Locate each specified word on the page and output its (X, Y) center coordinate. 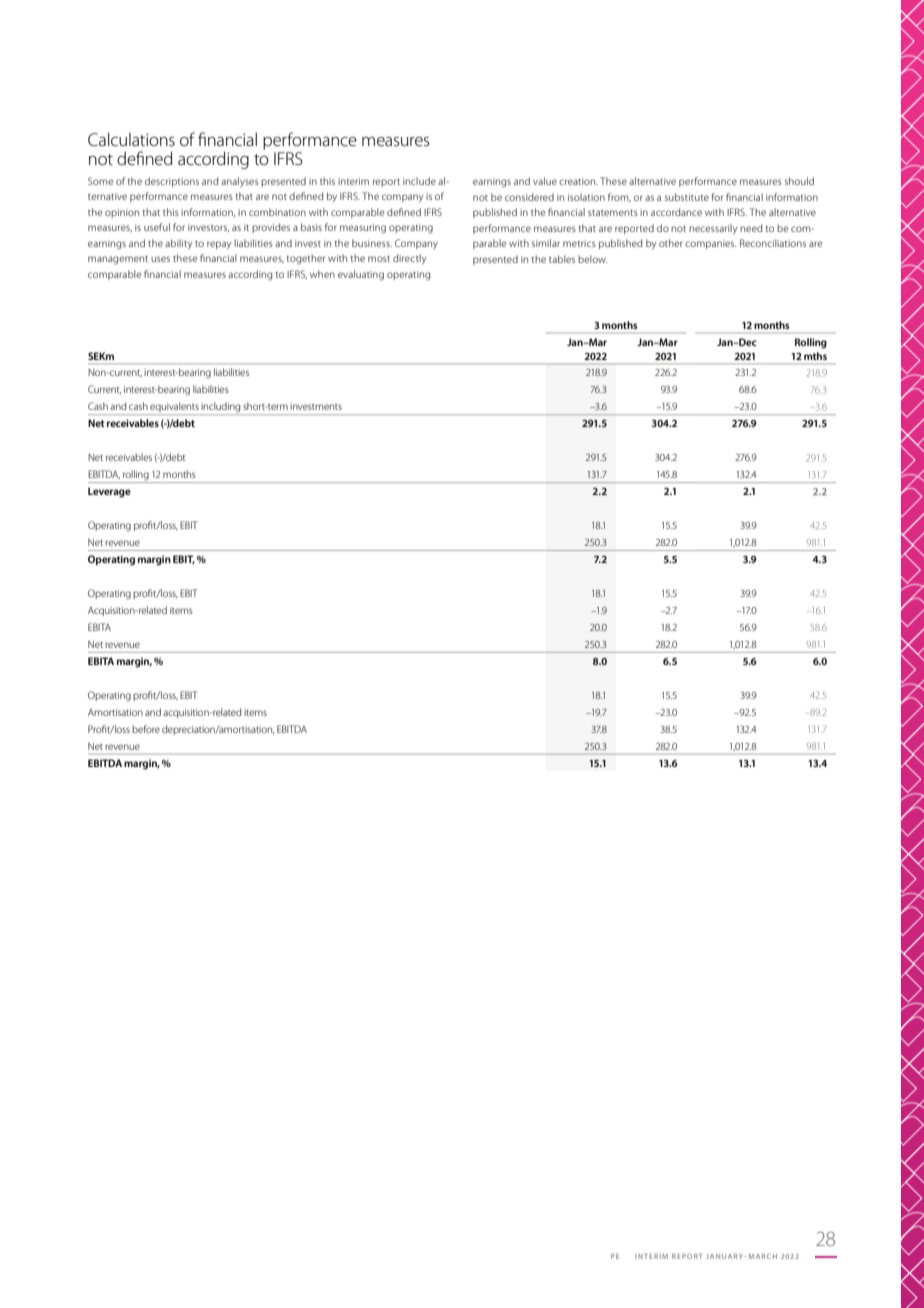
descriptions (172, 182)
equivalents (175, 408)
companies (710, 244)
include (419, 181)
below (592, 259)
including (221, 408)
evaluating (361, 275)
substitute (687, 197)
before (146, 729)
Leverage (109, 492)
